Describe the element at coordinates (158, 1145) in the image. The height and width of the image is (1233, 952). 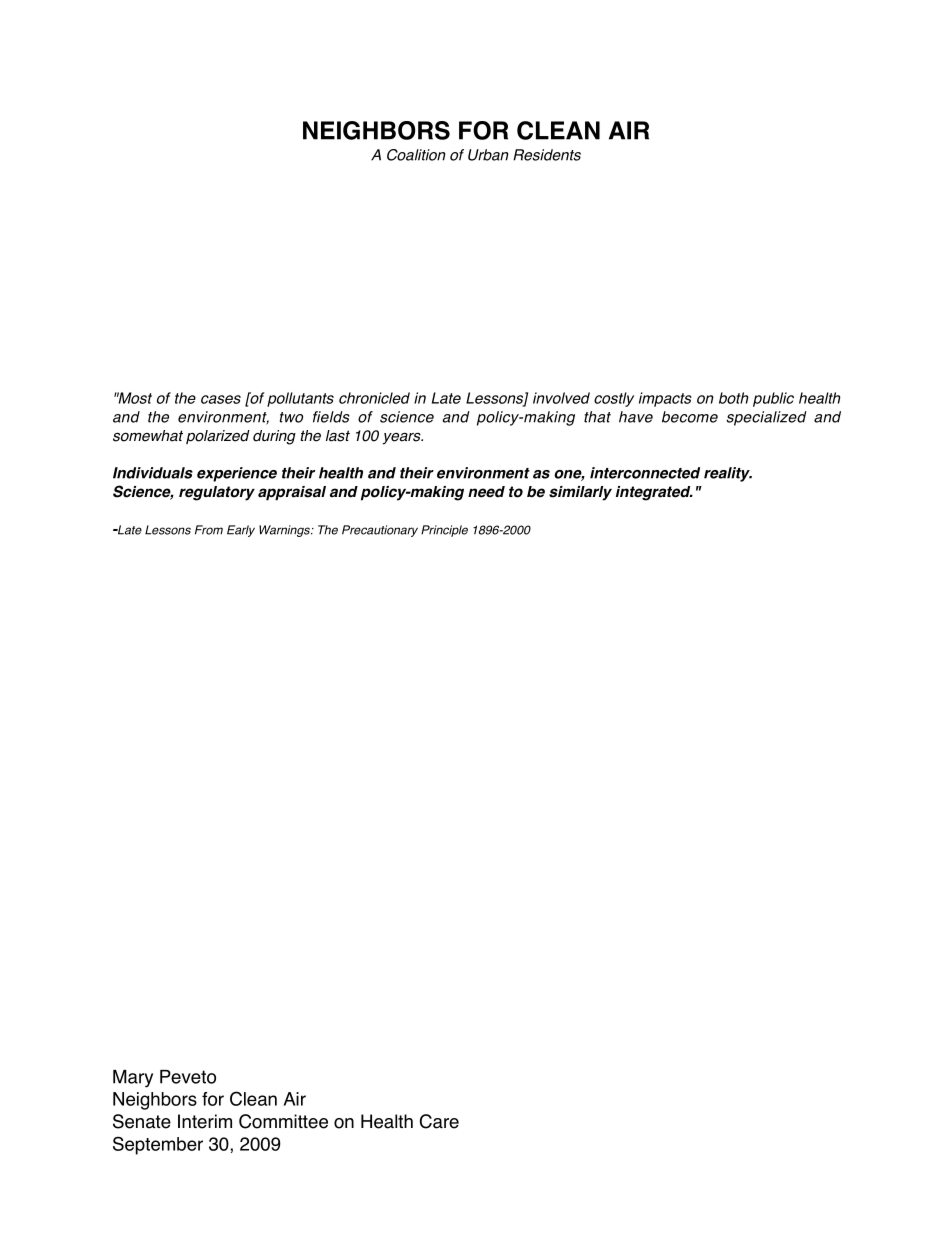
I see `September` at that location.
